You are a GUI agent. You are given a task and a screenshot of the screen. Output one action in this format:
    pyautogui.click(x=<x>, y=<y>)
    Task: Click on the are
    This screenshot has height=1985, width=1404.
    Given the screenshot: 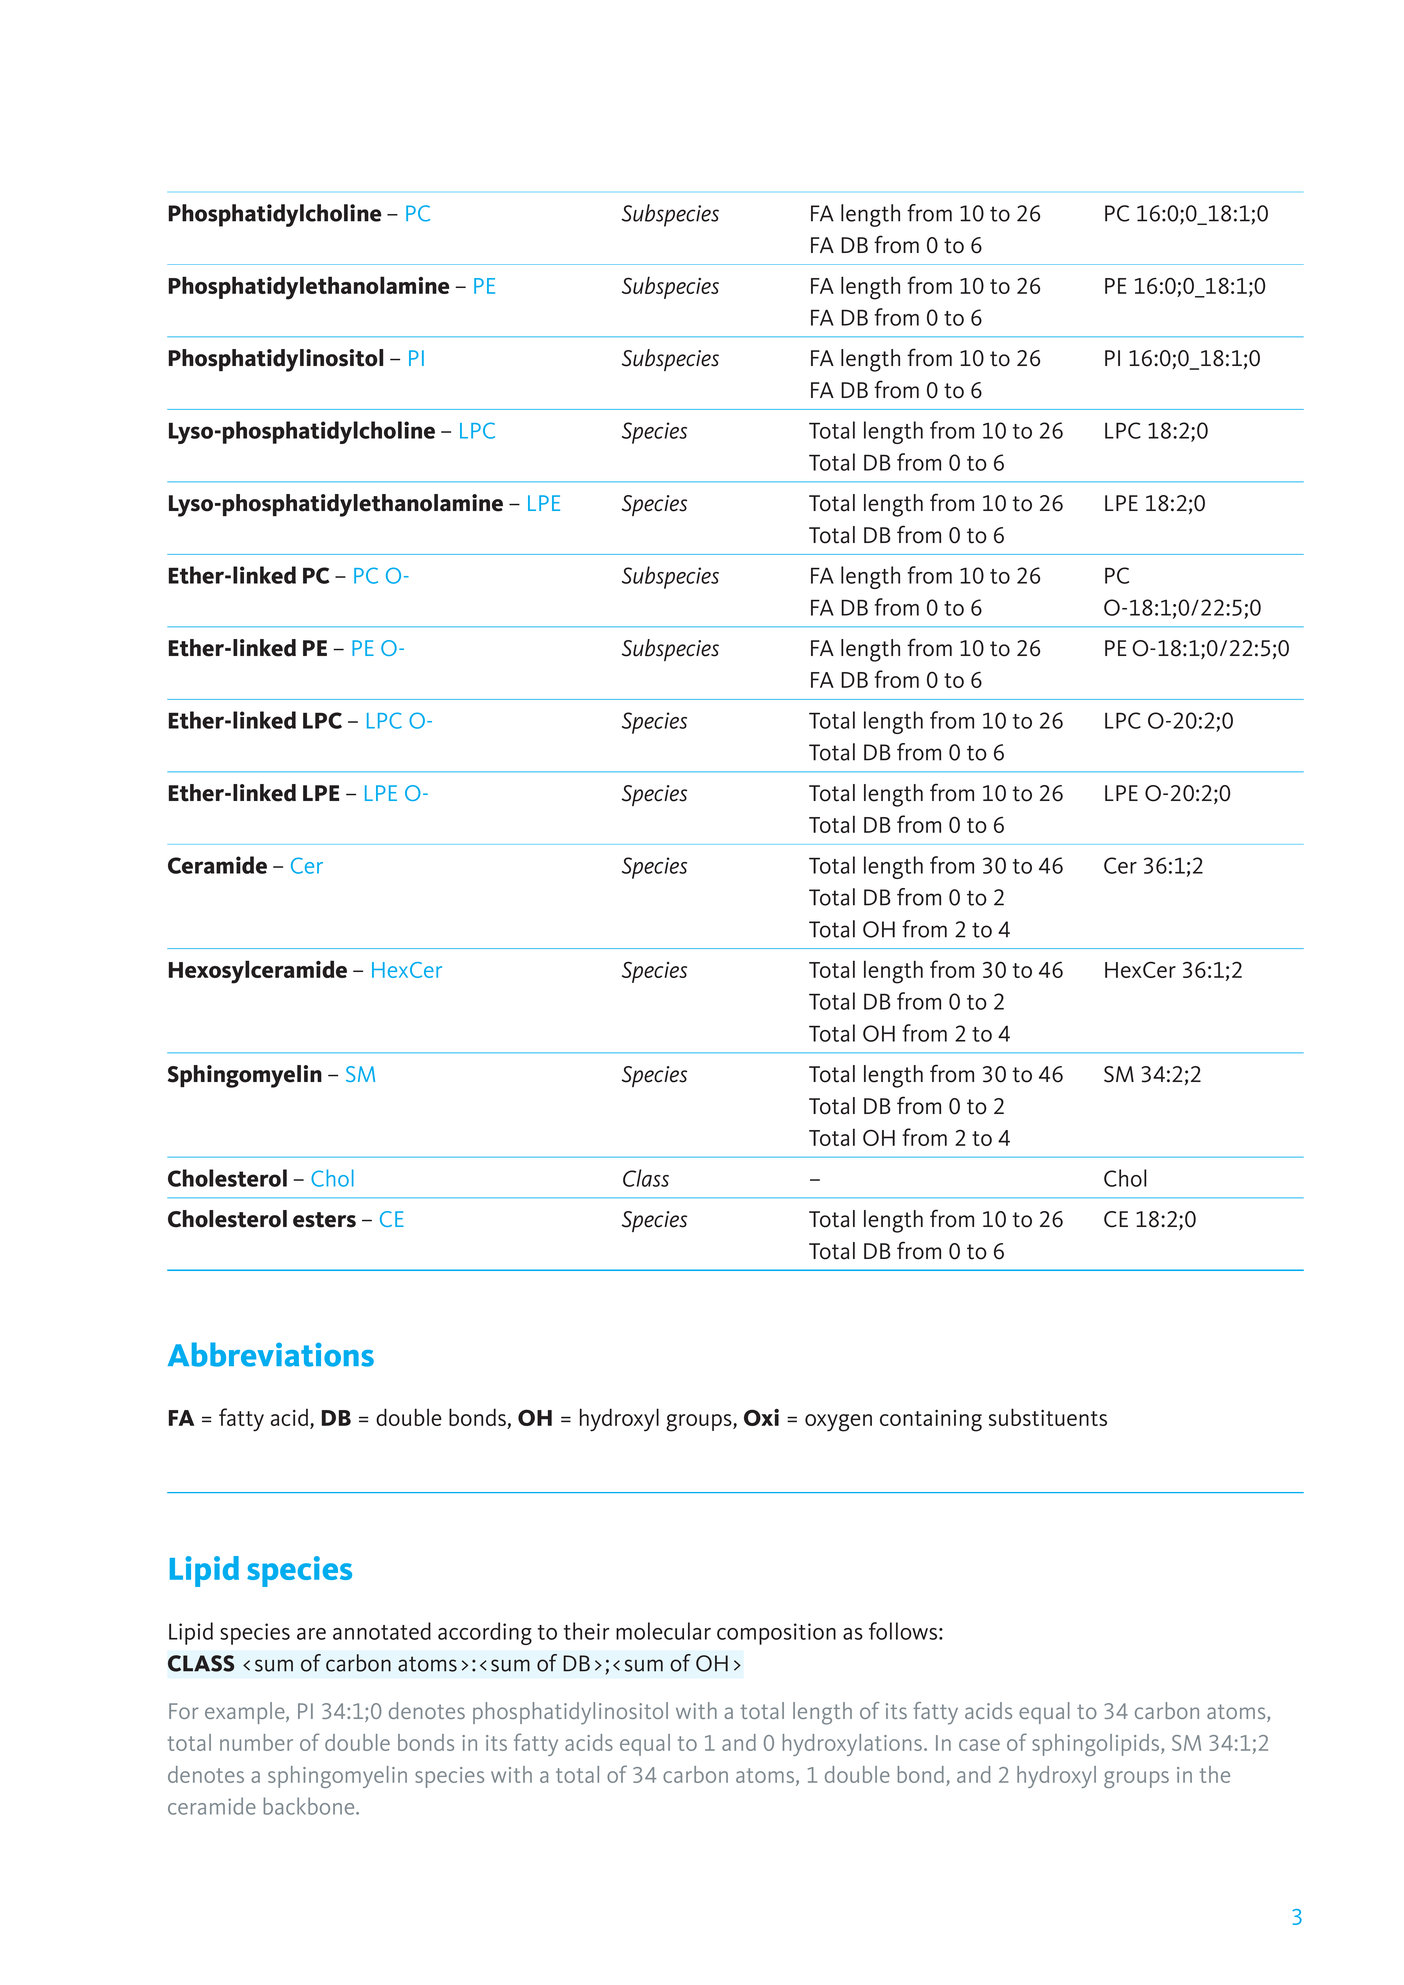 What is the action you would take?
    pyautogui.click(x=311, y=1634)
